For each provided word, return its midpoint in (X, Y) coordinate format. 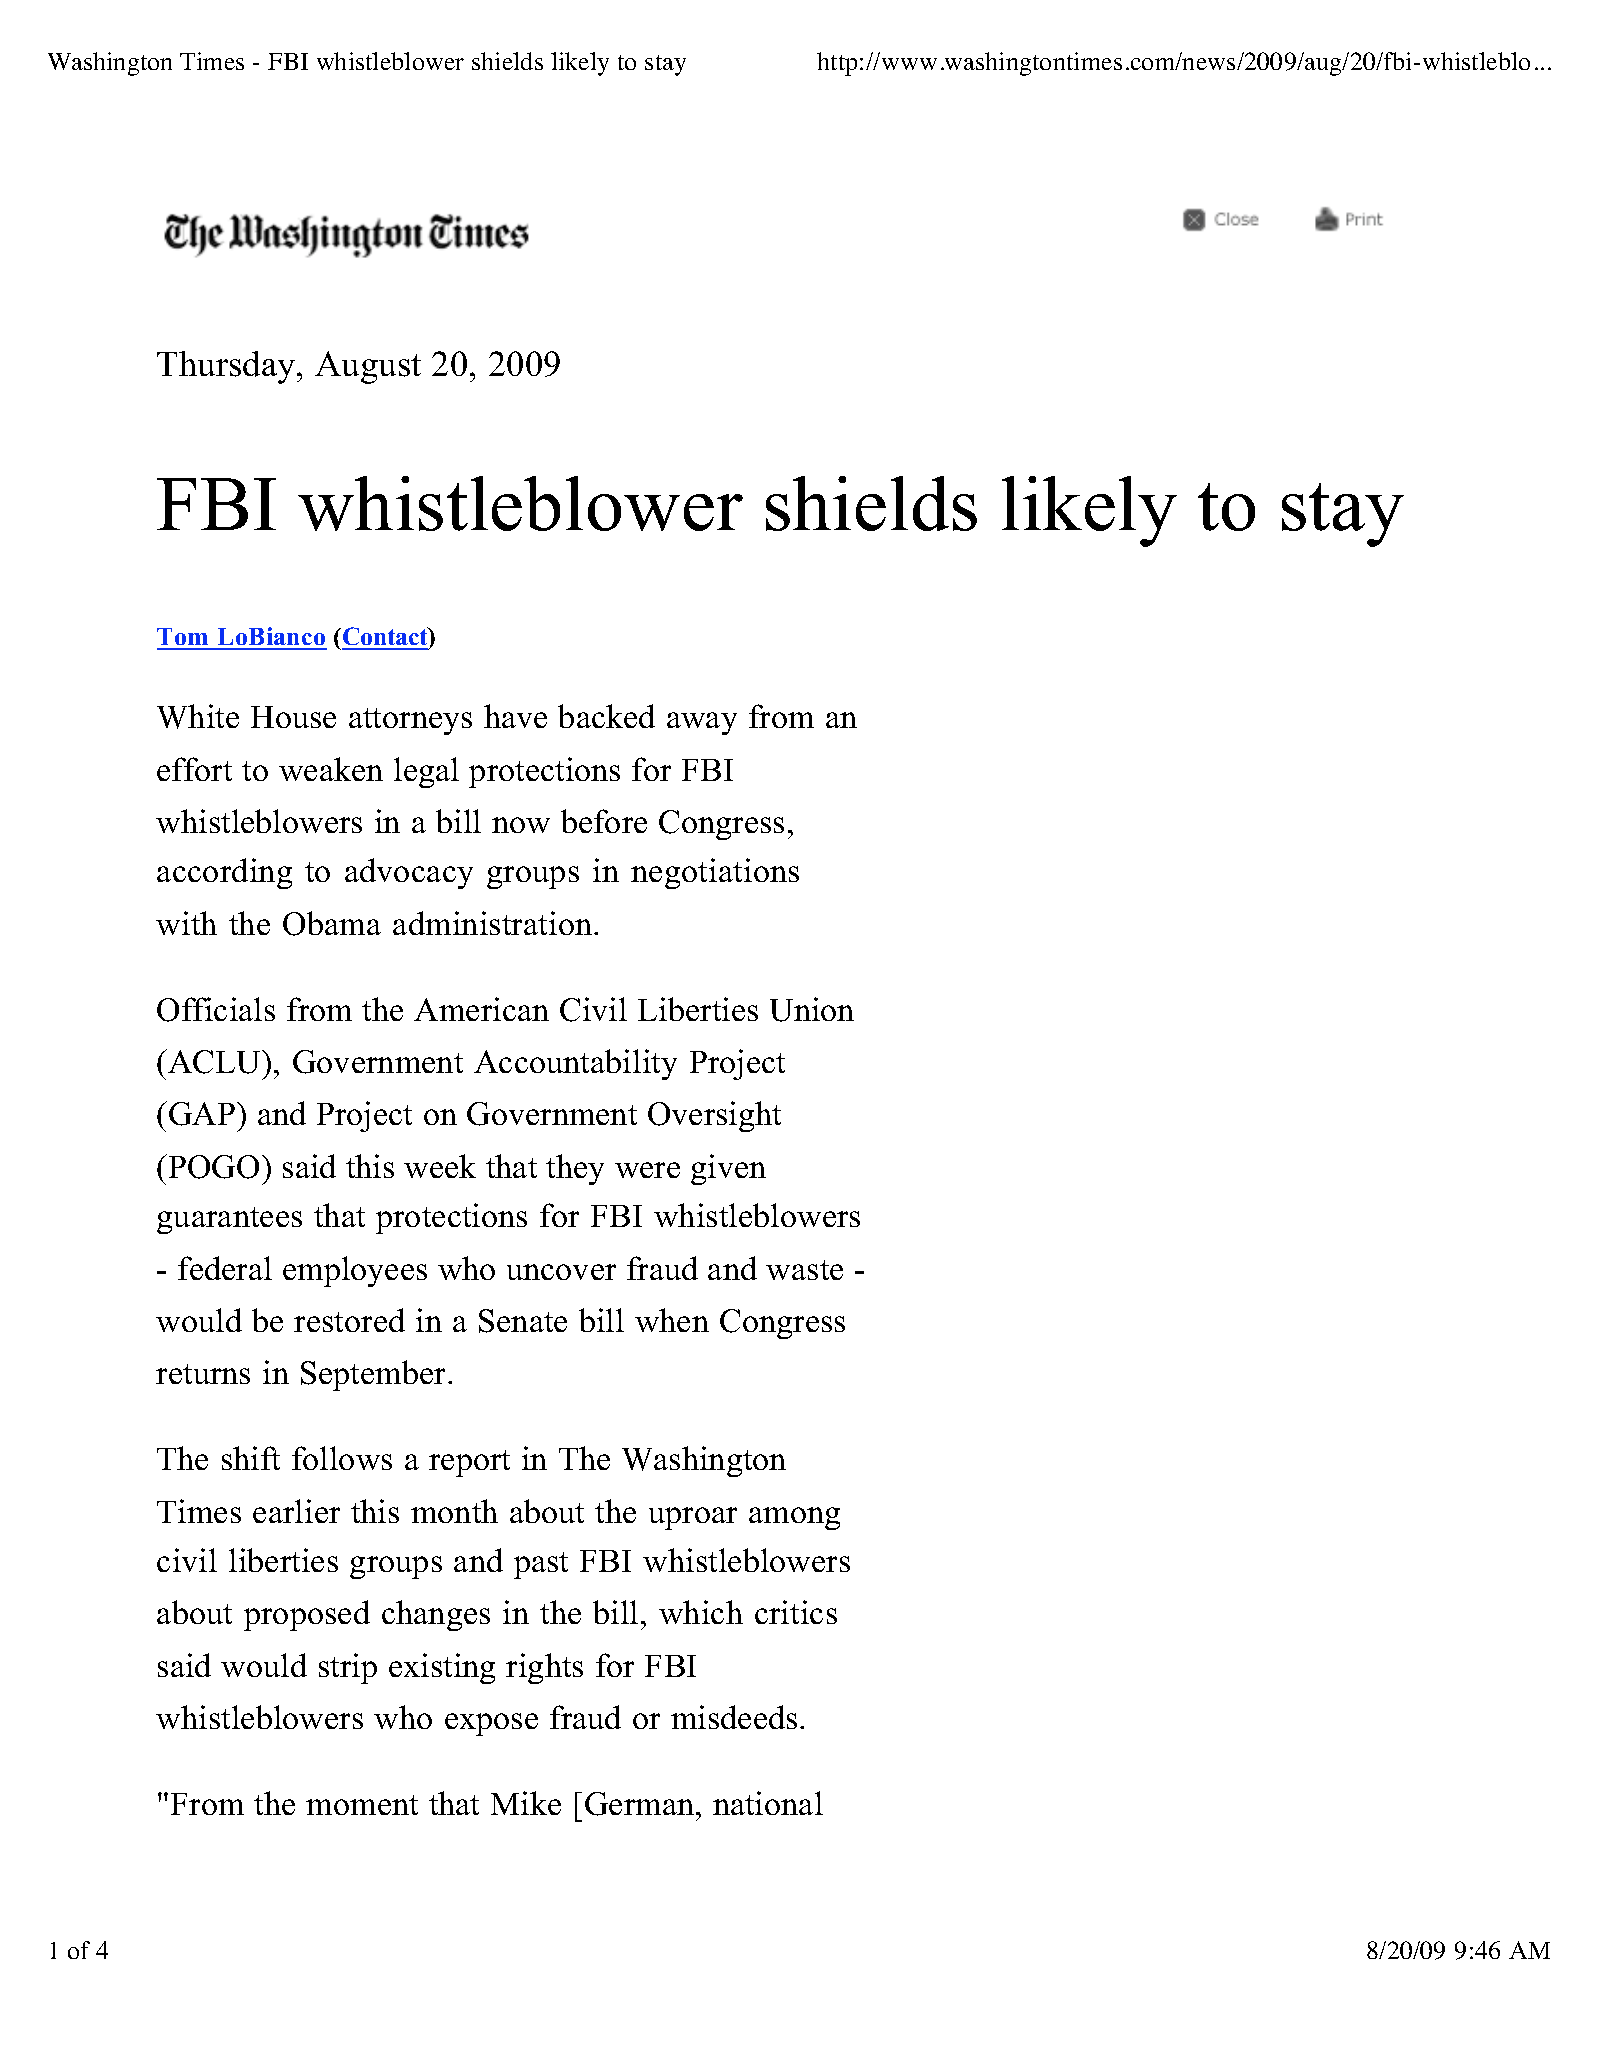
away (702, 723)
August (368, 367)
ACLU (214, 1061)
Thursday (227, 367)
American (481, 1009)
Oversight (714, 1116)
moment (362, 1805)
